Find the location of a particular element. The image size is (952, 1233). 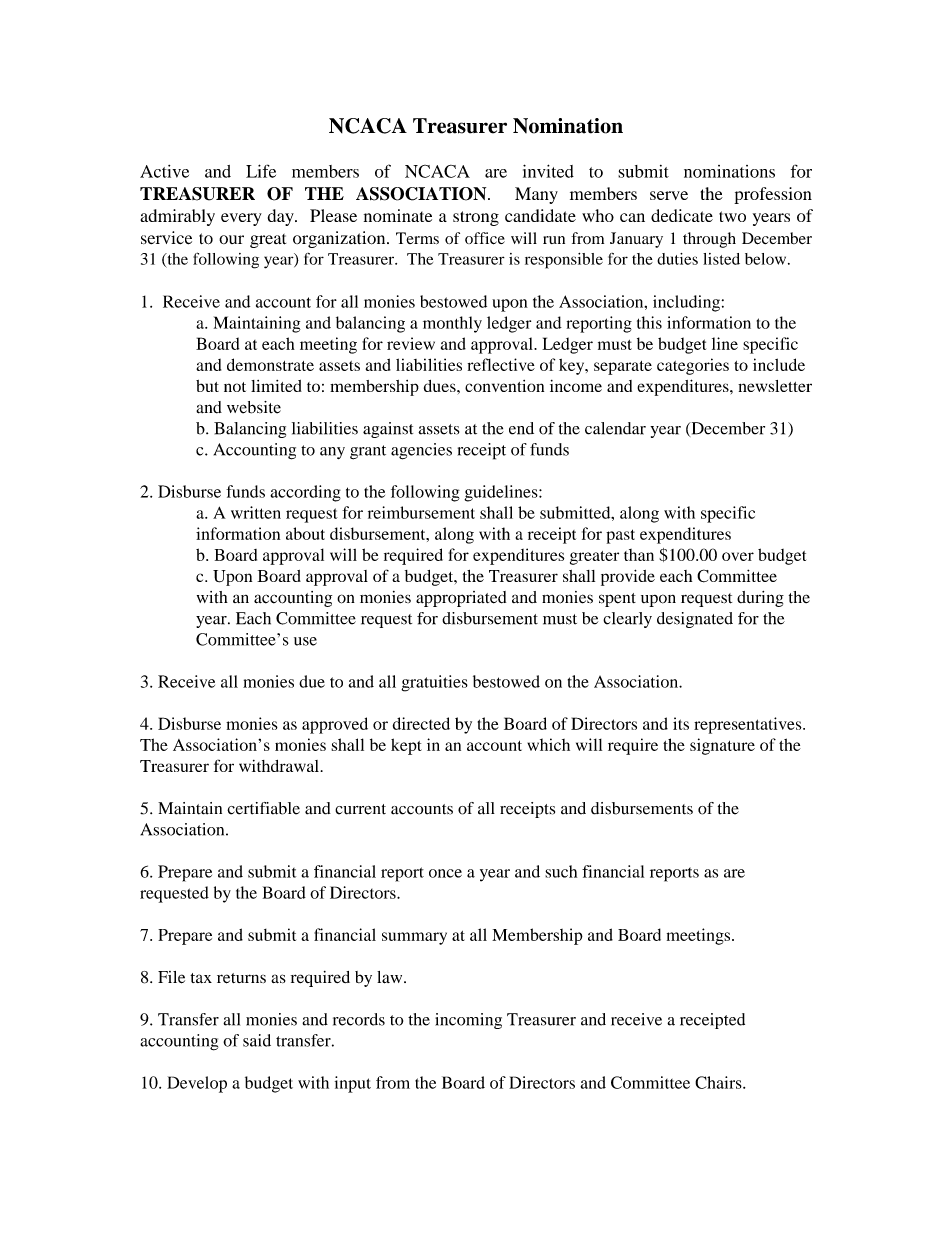

reimbursement is located at coordinates (421, 512).
